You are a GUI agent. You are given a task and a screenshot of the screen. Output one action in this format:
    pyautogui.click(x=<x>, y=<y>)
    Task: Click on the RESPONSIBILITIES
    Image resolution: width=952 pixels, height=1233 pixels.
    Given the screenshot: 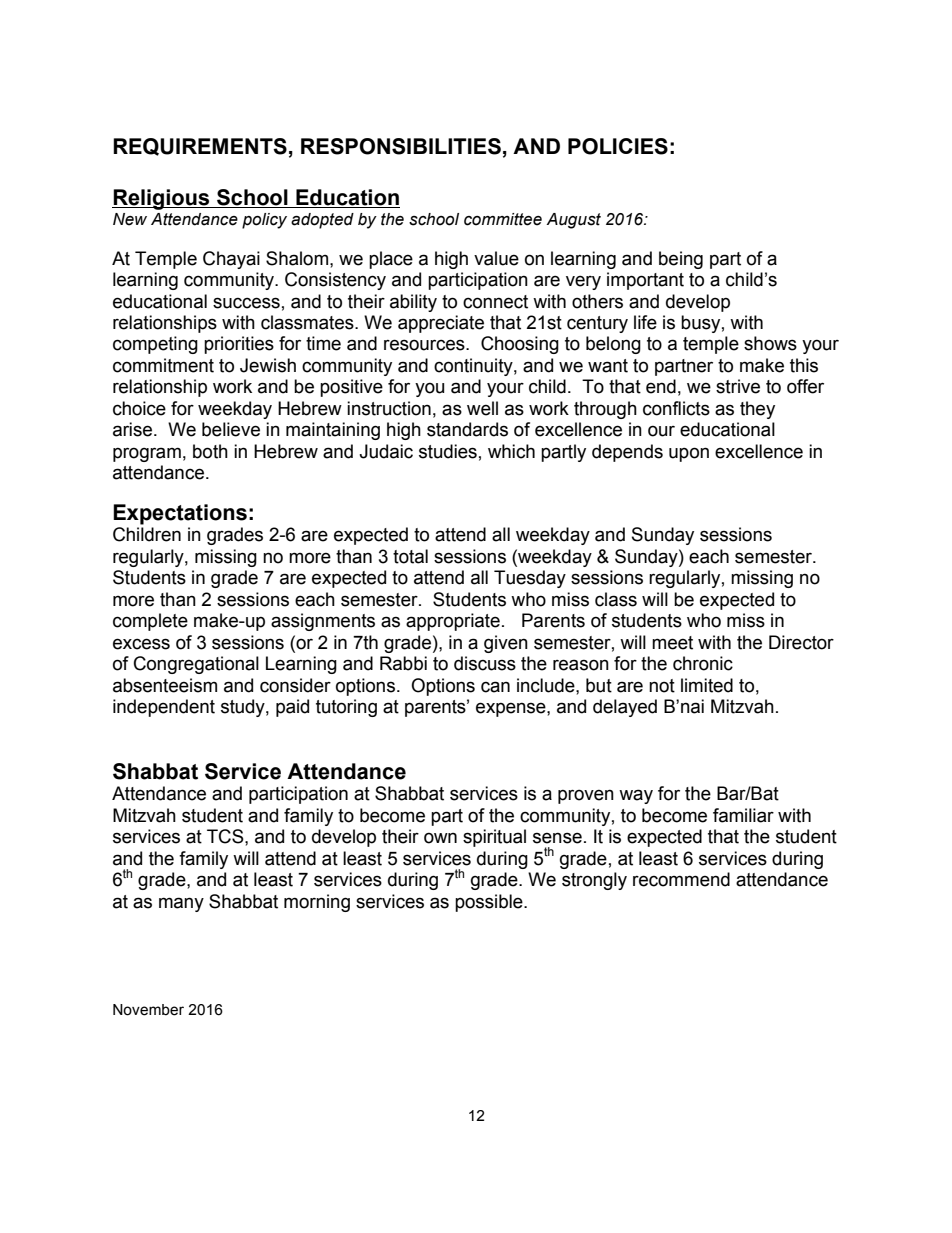 What is the action you would take?
    pyautogui.click(x=401, y=146)
